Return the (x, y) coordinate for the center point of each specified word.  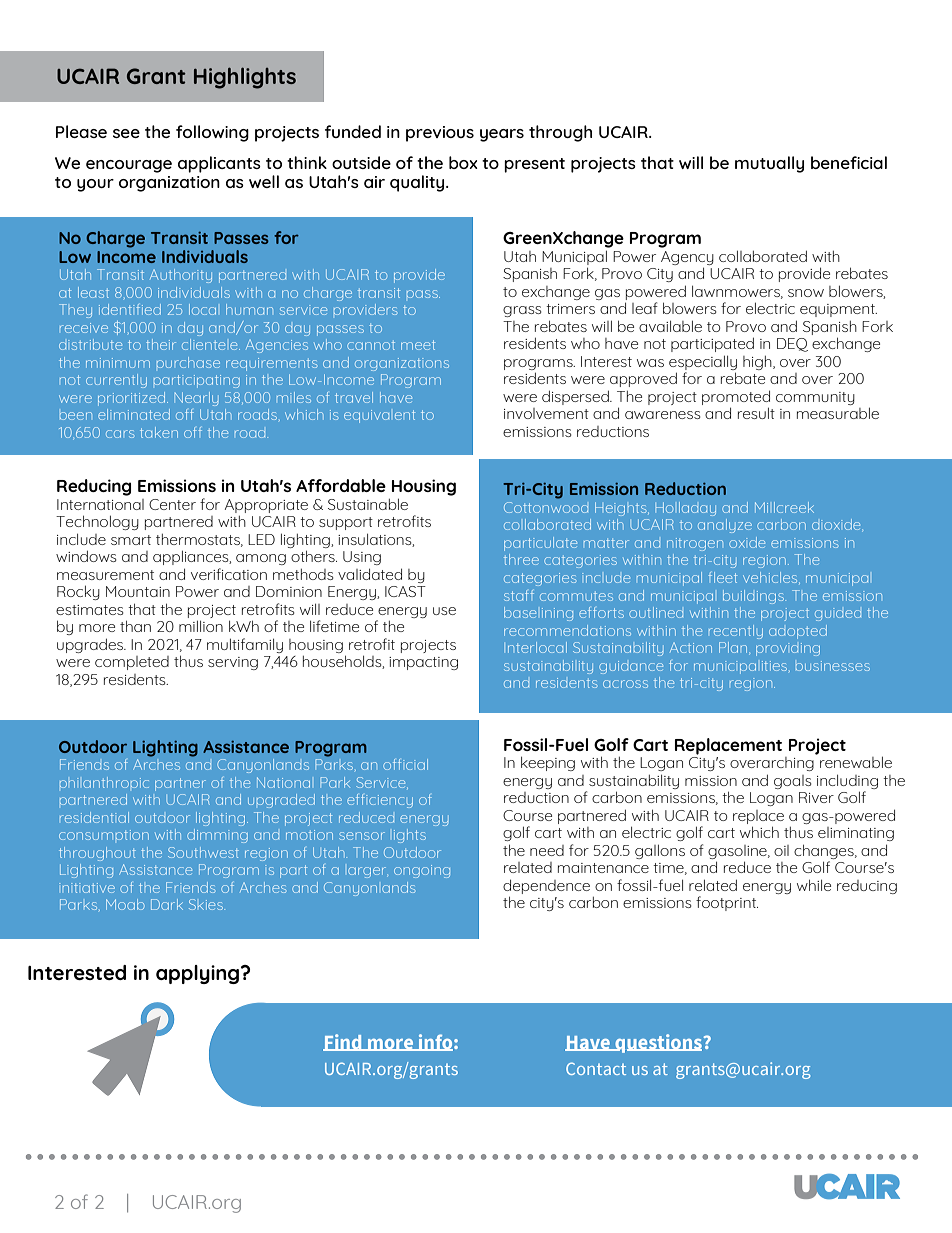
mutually (769, 164)
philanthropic (104, 782)
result (756, 413)
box (463, 162)
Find (343, 1042)
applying (199, 974)
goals (792, 782)
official (405, 764)
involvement (546, 413)
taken (159, 432)
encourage (129, 166)
